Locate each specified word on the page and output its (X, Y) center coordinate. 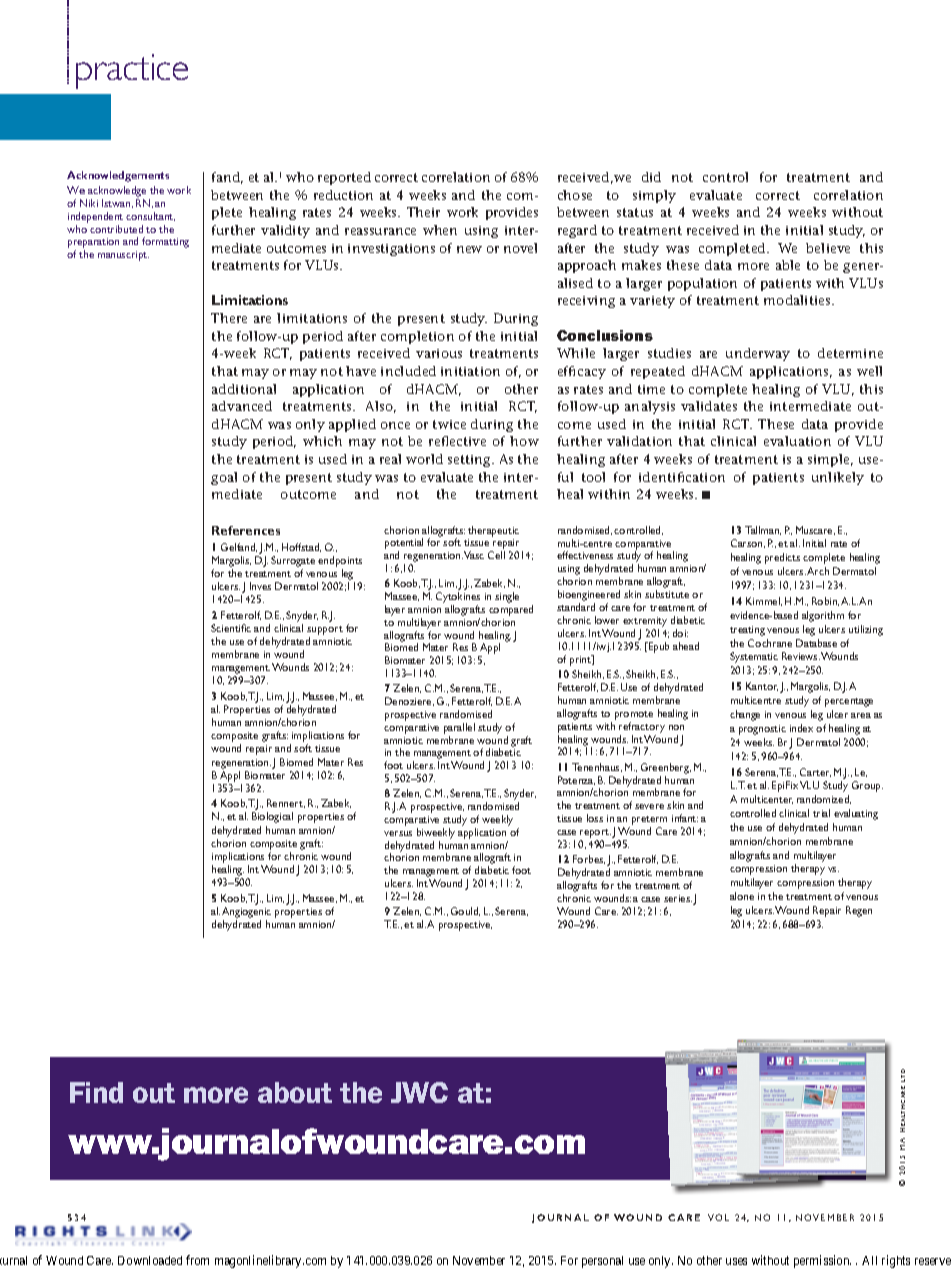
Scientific (231, 628)
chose (575, 195)
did (651, 177)
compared (511, 610)
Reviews (801, 656)
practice (132, 71)
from (197, 1260)
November (479, 1260)
